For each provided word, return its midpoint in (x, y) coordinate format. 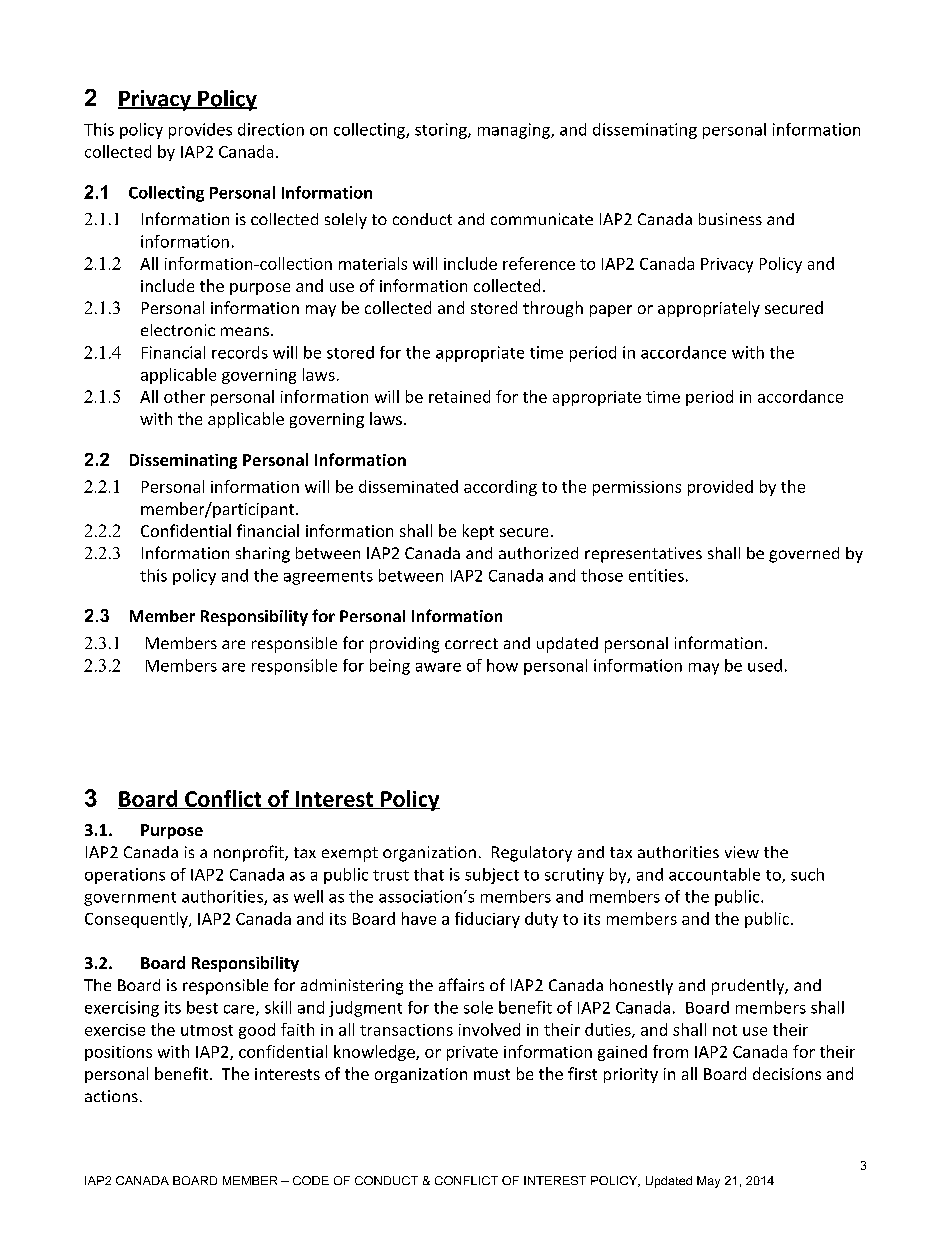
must (492, 1074)
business (730, 219)
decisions (787, 1073)
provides (200, 131)
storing (442, 131)
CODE (311, 1180)
